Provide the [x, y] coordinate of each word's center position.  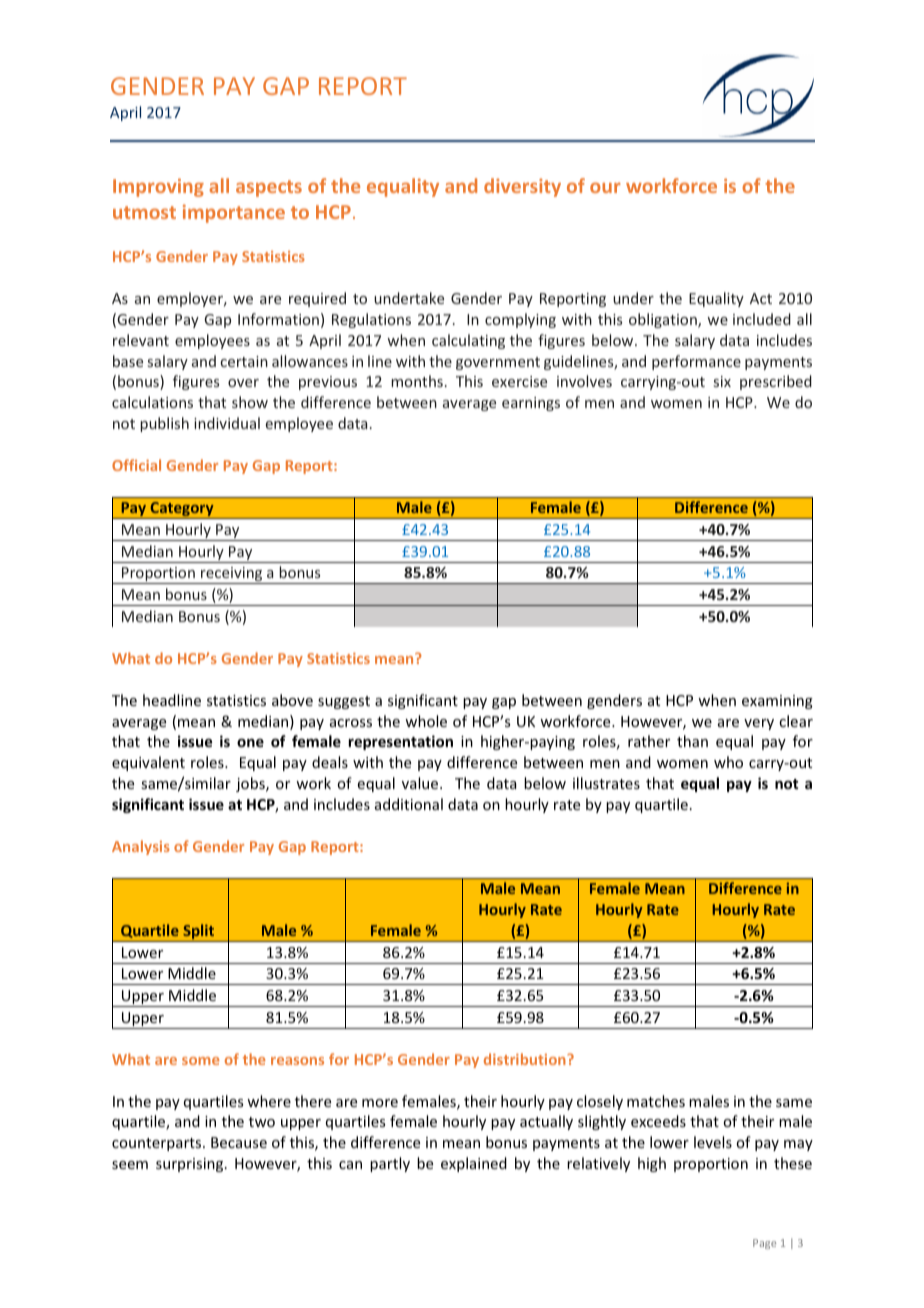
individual [227, 423]
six [722, 381]
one [250, 742]
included [762, 319]
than [692, 741]
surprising [191, 1165]
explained [474, 1164]
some [201, 1061]
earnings [531, 404]
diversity [522, 187]
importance [234, 213]
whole [426, 721]
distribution [526, 1059]
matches [656, 1101]
